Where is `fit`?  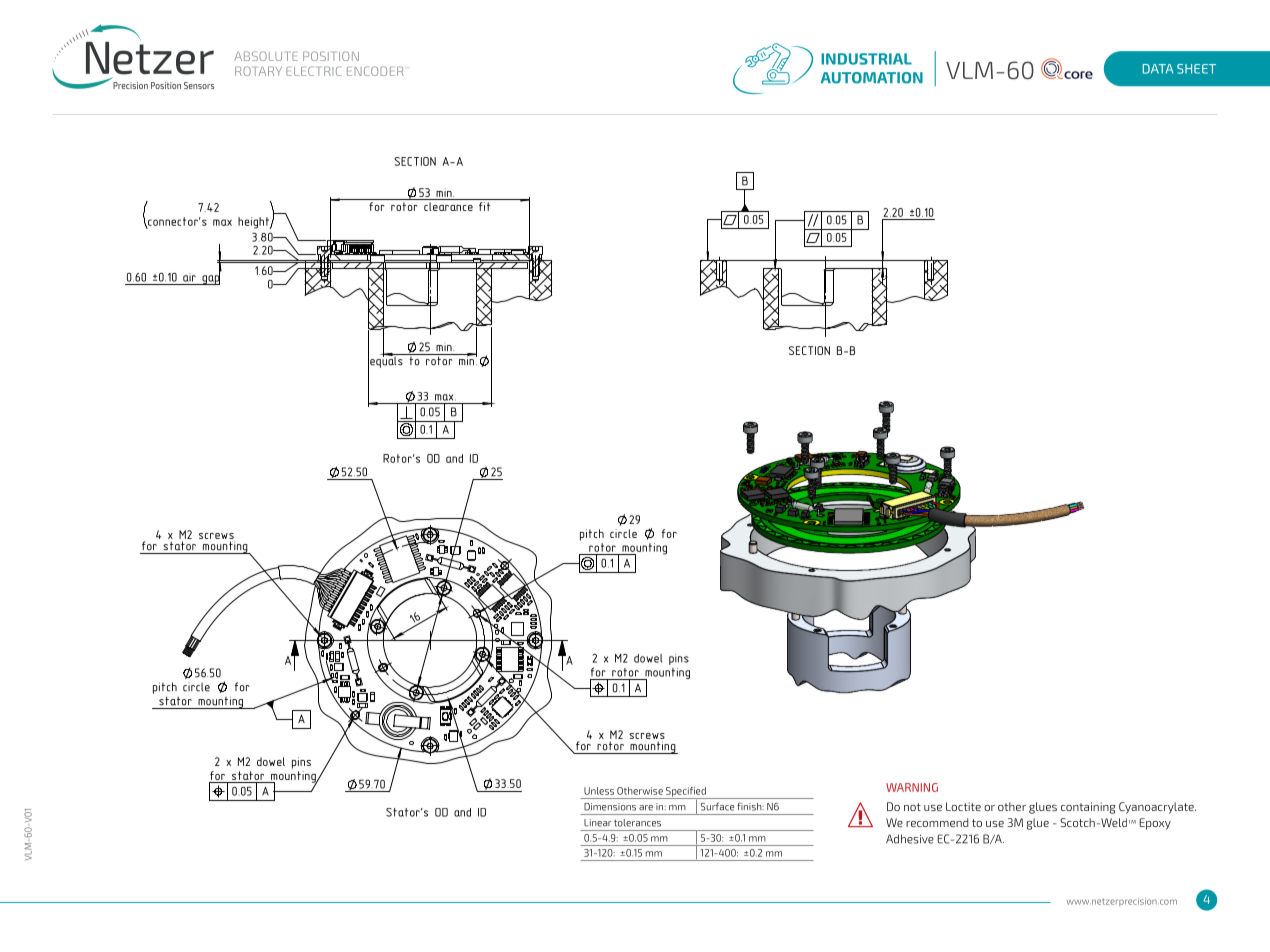 fit is located at coordinates (485, 206).
